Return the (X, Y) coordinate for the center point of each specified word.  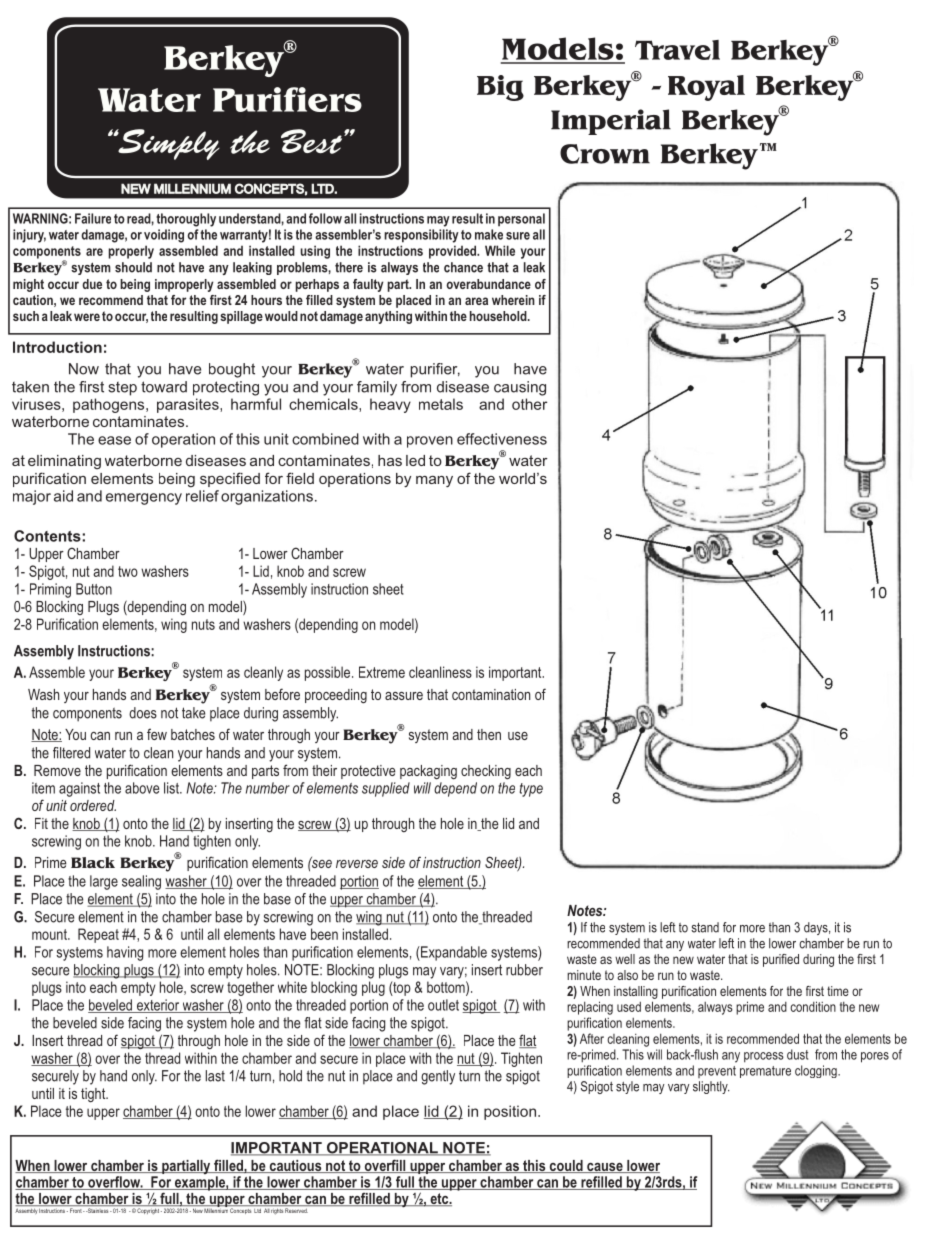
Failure (93, 218)
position (510, 1112)
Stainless (98, 1210)
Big (500, 88)
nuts (203, 624)
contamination (491, 694)
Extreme (382, 672)
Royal (706, 88)
